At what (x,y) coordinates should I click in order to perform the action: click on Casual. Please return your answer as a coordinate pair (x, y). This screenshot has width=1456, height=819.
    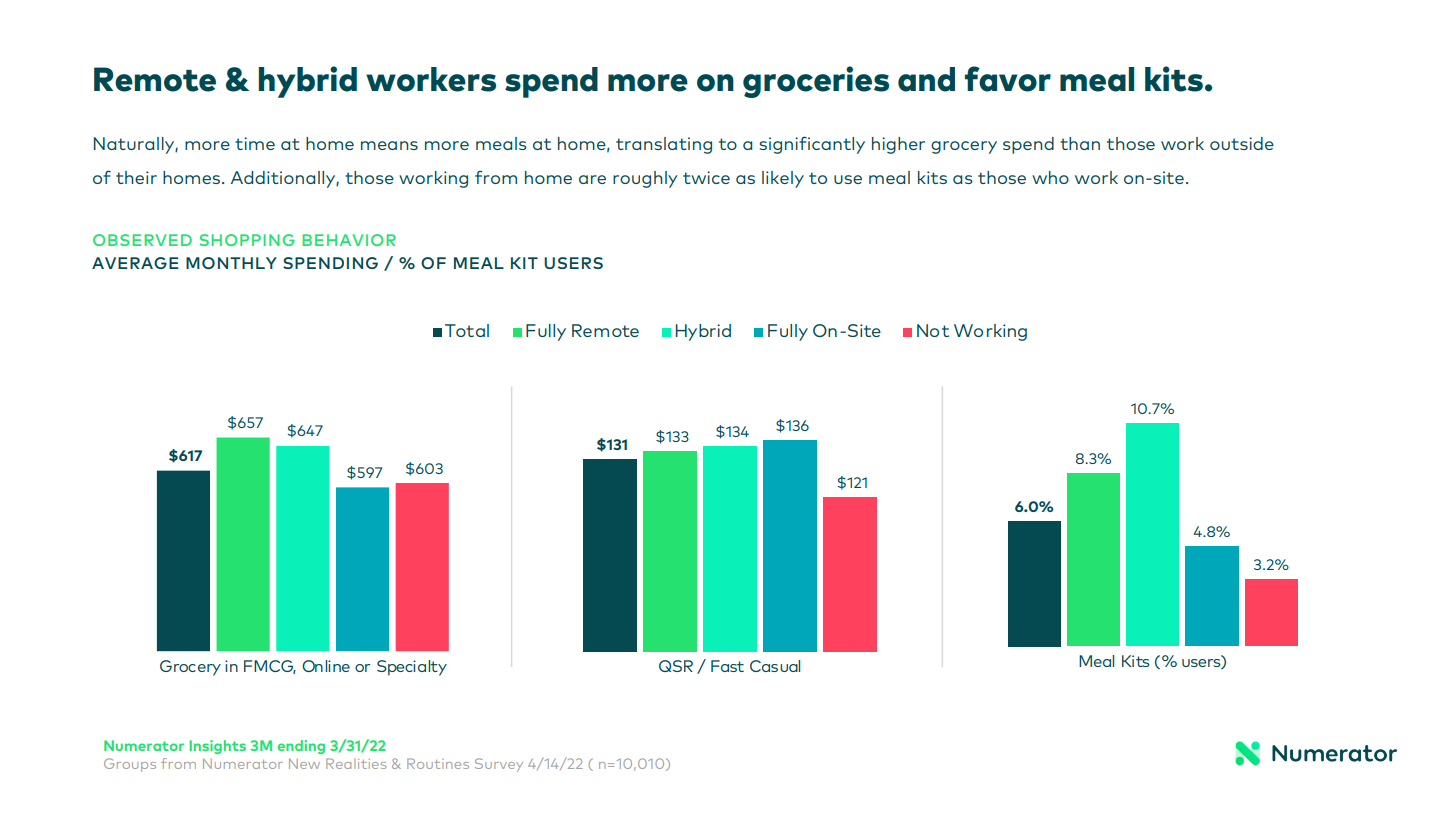
    Looking at the image, I should click on (775, 666).
